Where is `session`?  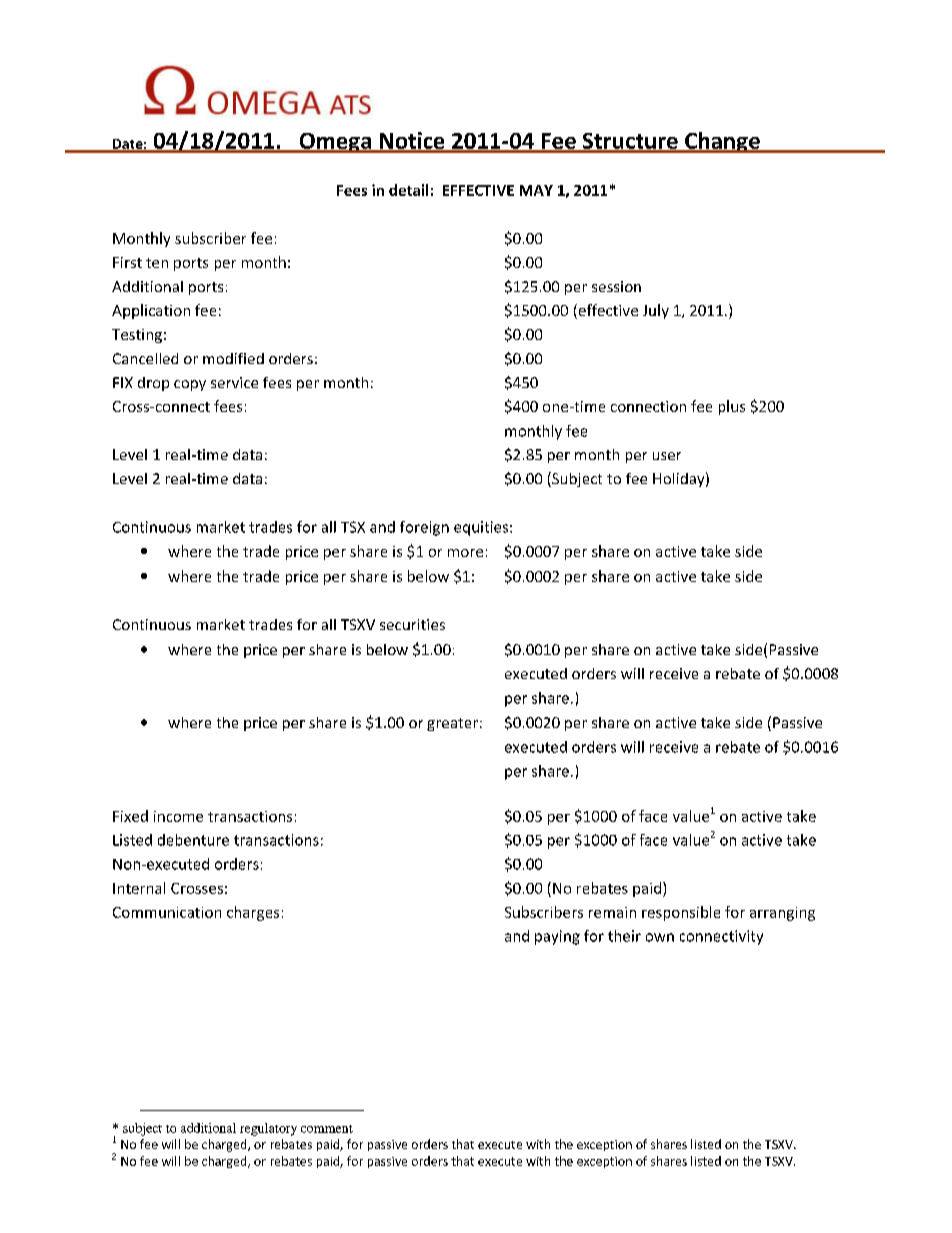 session is located at coordinates (616, 286).
